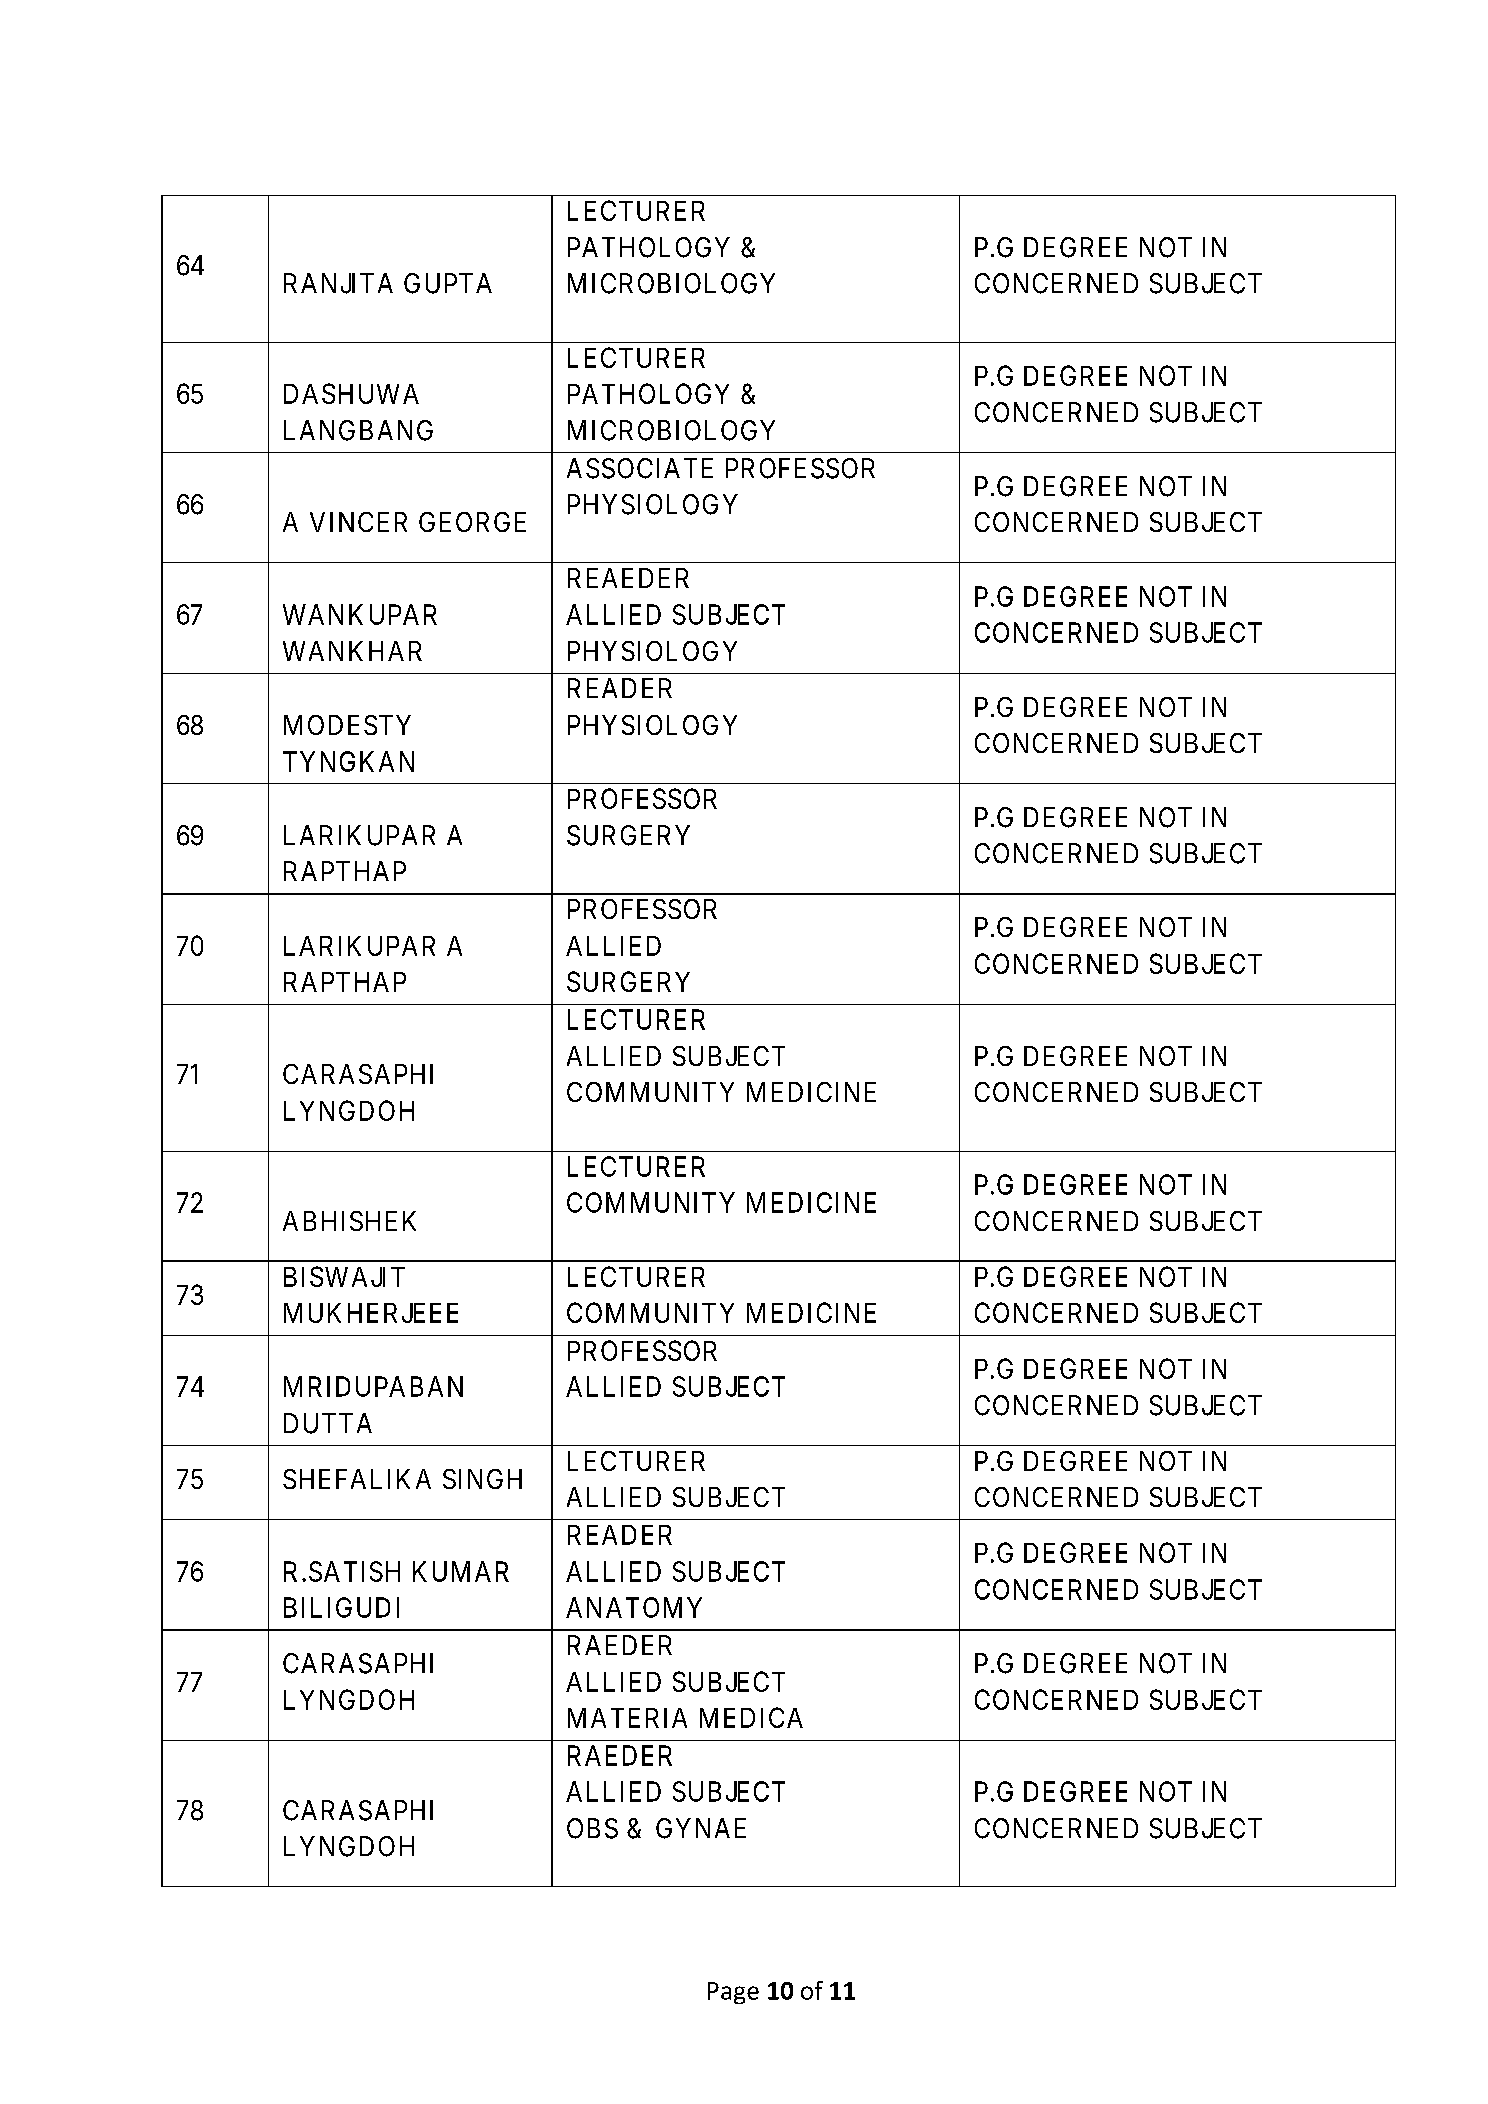  Describe the element at coordinates (627, 1718) in the document. I see `MATERIA` at that location.
